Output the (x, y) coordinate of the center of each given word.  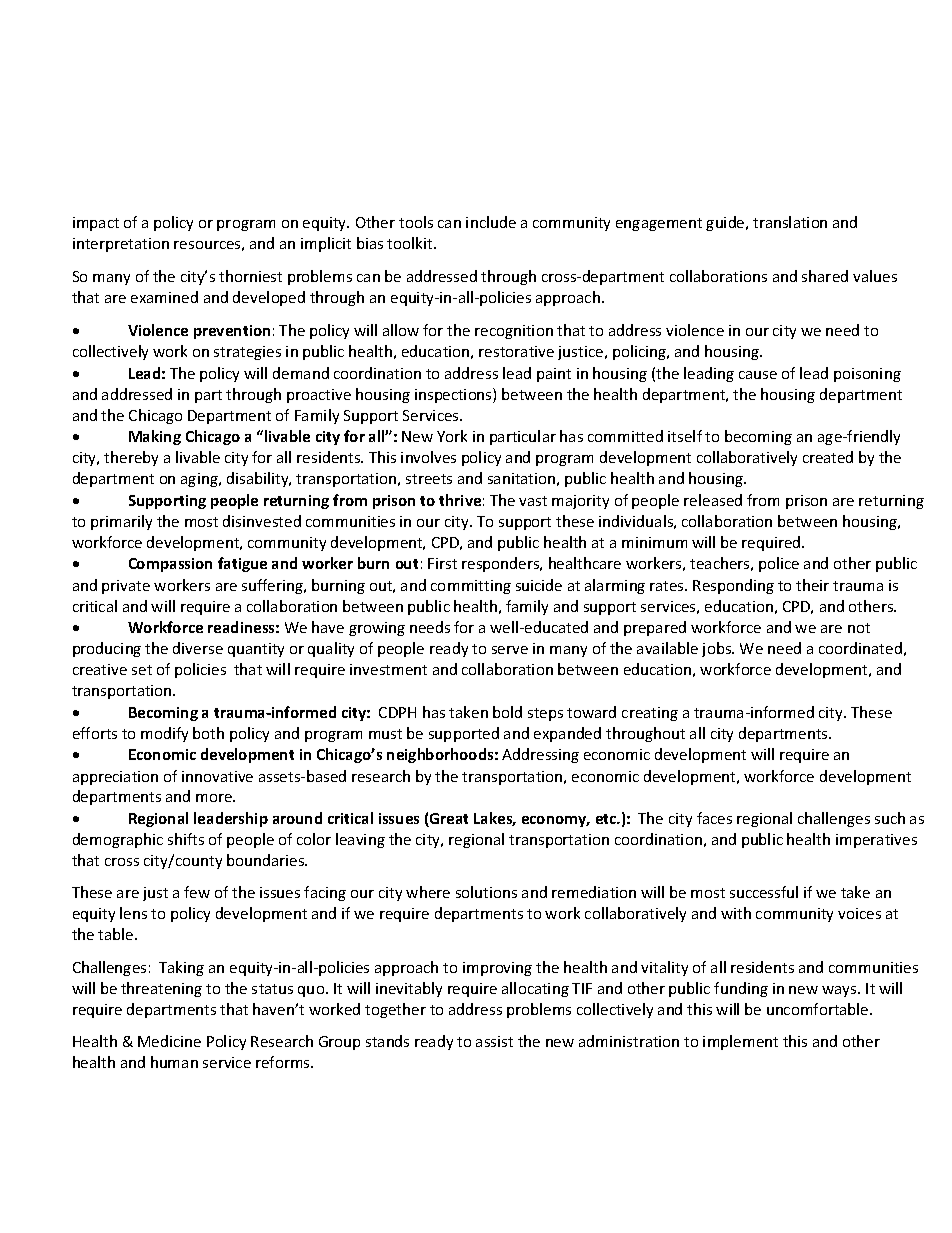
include (491, 222)
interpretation (121, 245)
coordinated (860, 648)
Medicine (169, 1041)
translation (790, 222)
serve (510, 650)
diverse (198, 648)
